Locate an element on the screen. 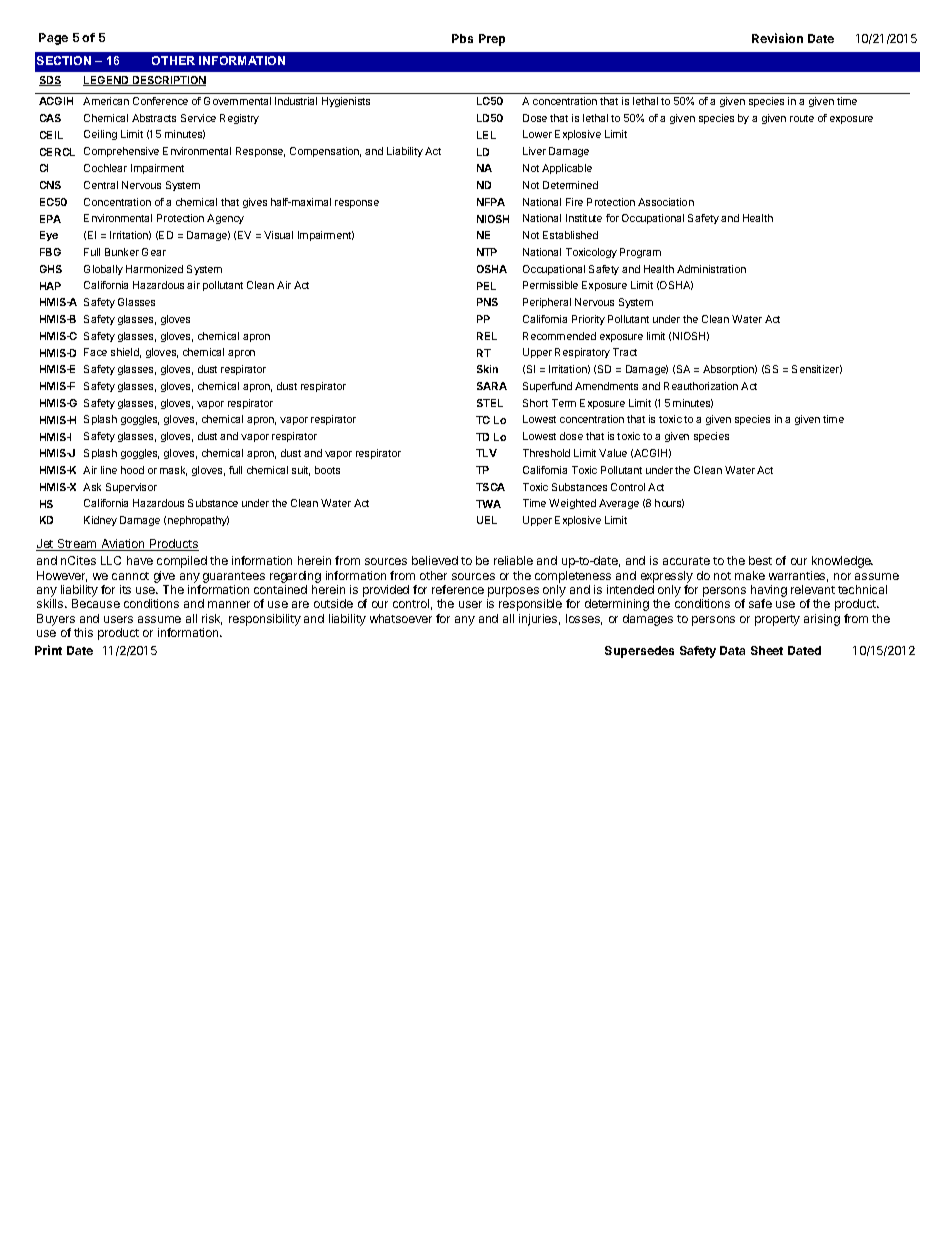 This screenshot has width=952, height=1233. hood is located at coordinates (132, 470).
